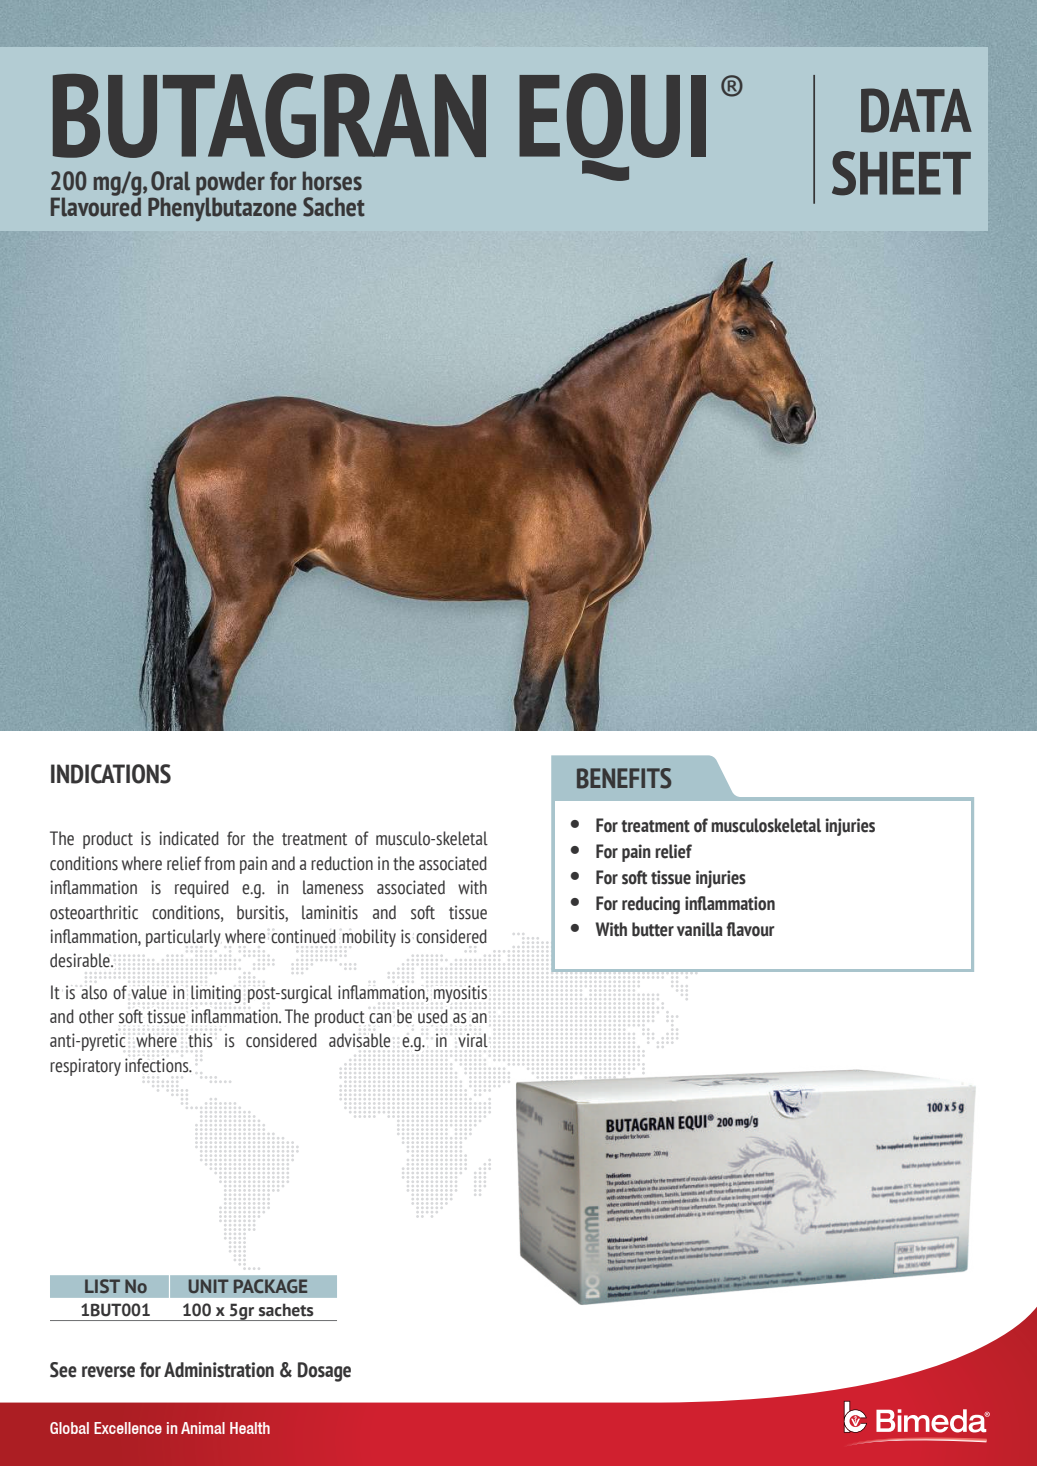  Describe the element at coordinates (651, 905) in the image. I see `reducing` at that location.
